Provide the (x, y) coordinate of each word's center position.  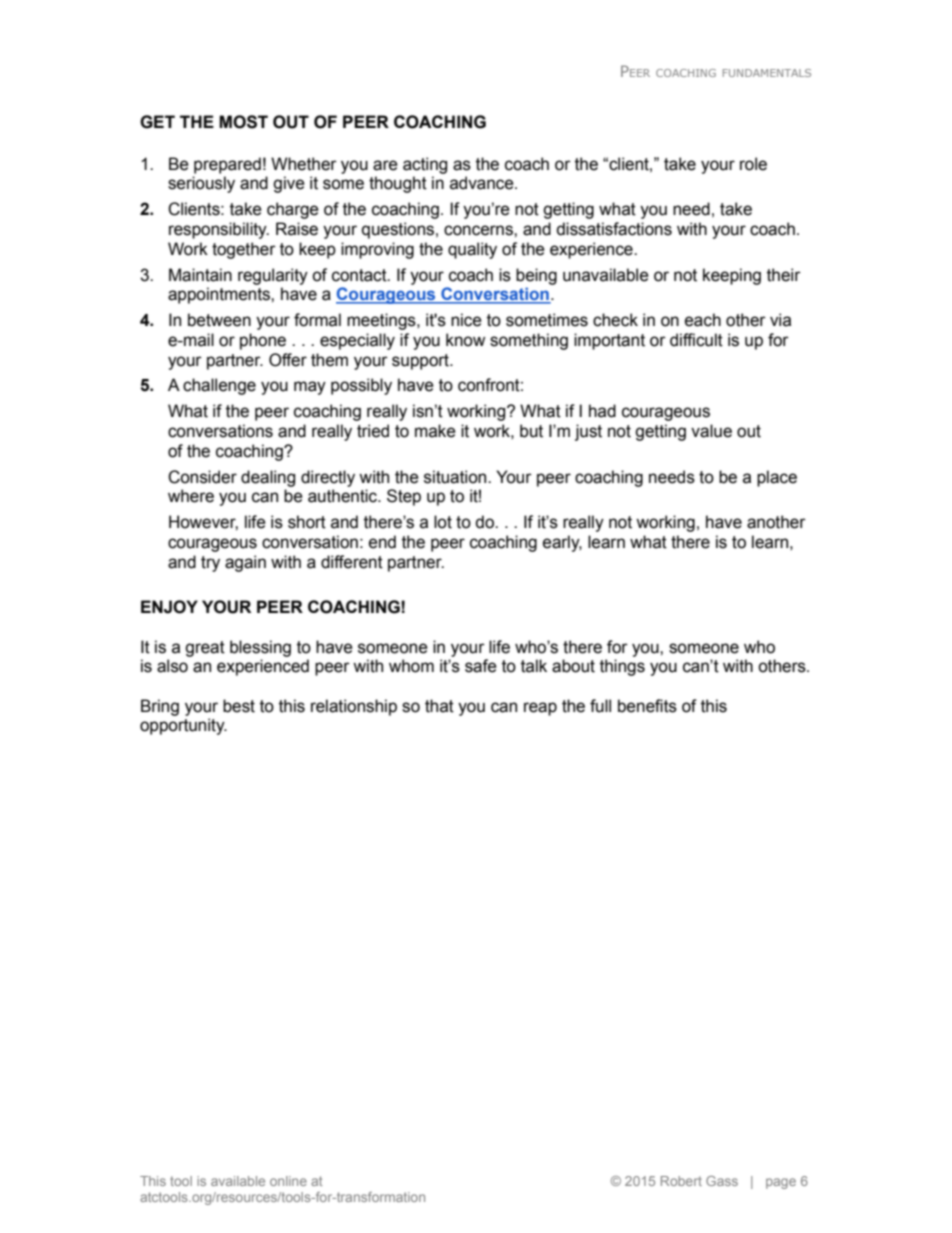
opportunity (183, 726)
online (288, 1181)
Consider (202, 477)
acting (425, 165)
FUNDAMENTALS (767, 73)
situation (456, 477)
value (711, 431)
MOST (243, 122)
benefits (647, 706)
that (439, 706)
